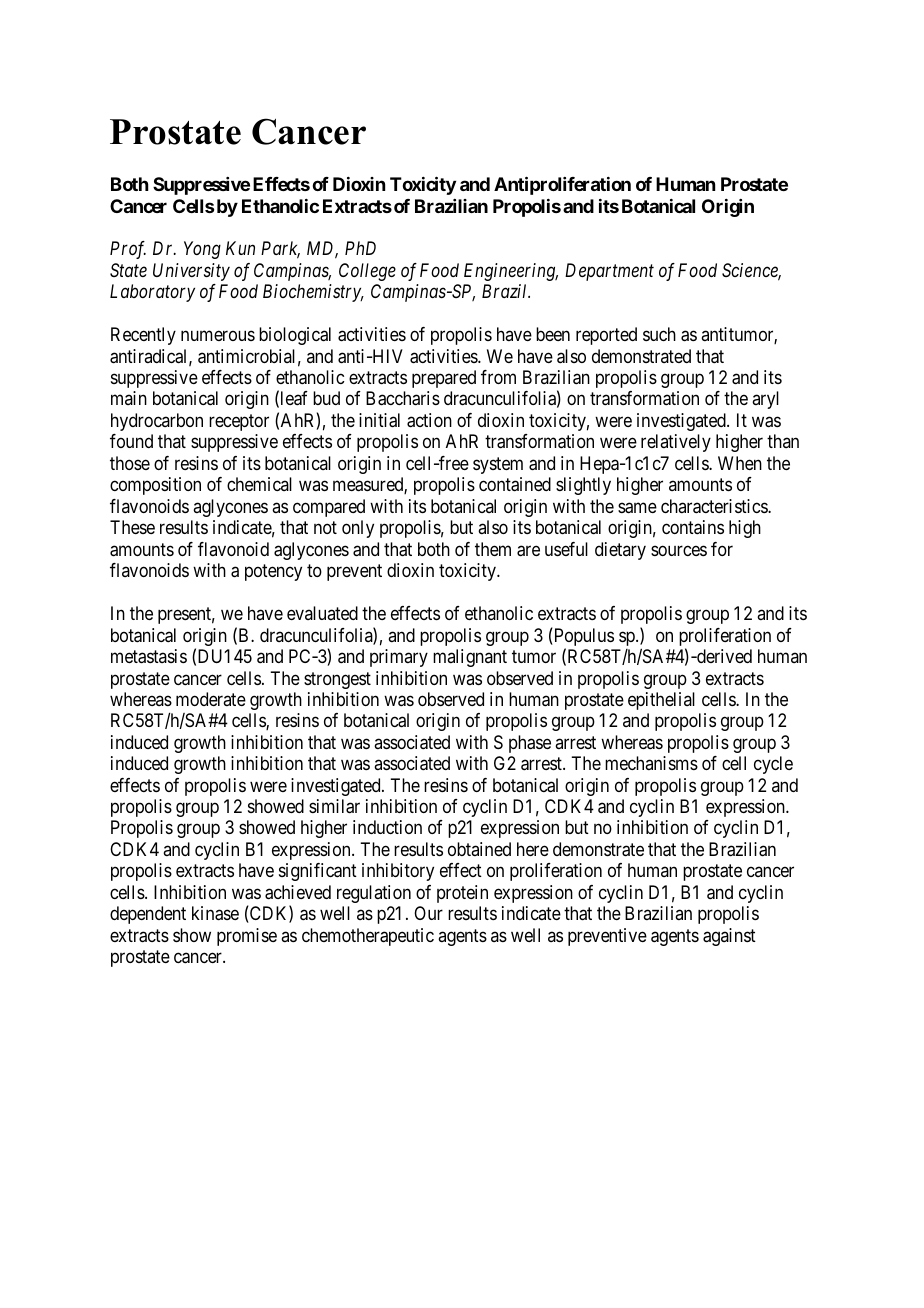  I want to click on phase, so click(530, 744).
